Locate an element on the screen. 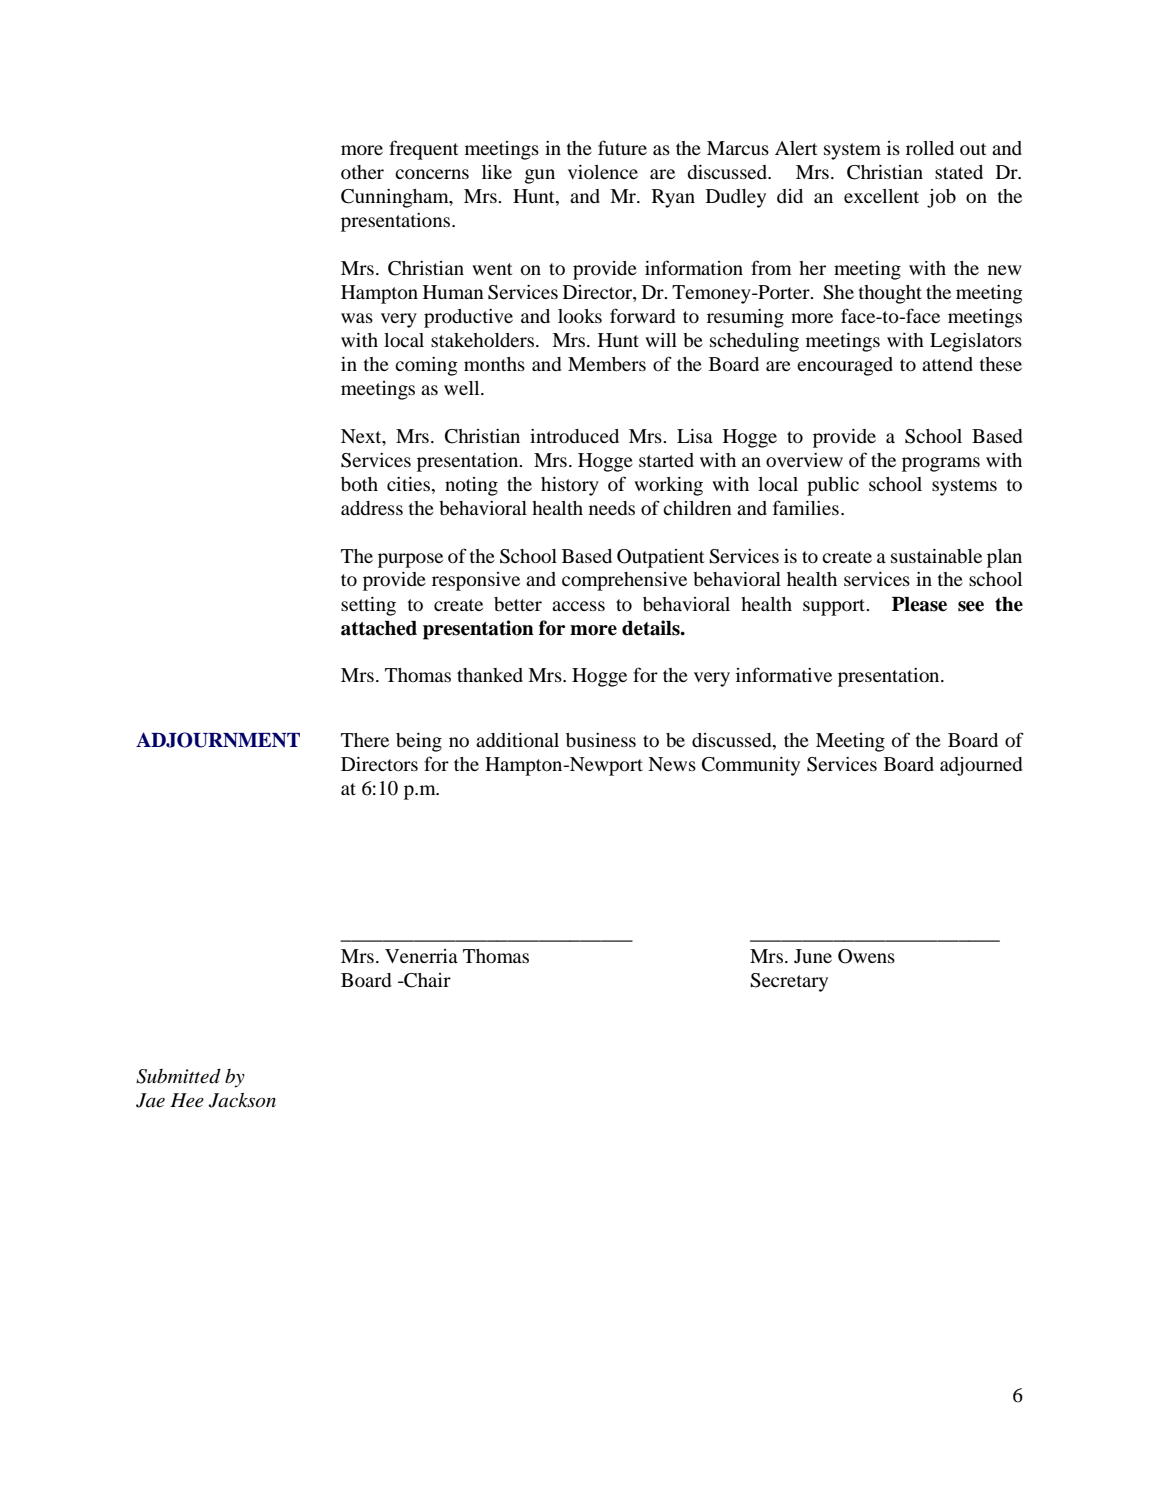 The image size is (1159, 1500). violence is located at coordinates (603, 172).
